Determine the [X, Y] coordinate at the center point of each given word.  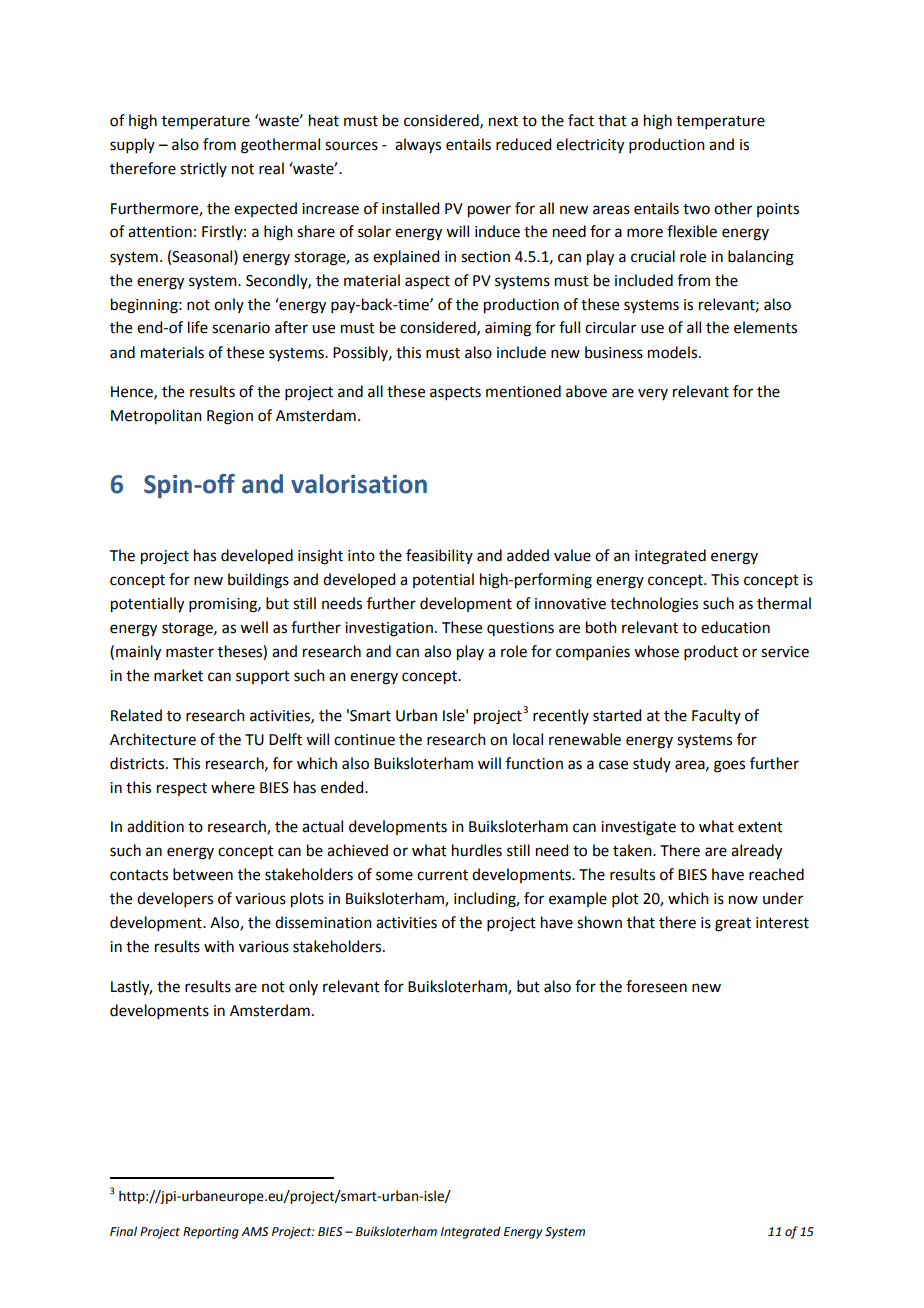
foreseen [656, 986]
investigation [389, 629]
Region [230, 417]
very [653, 394]
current [442, 875]
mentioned [523, 391]
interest [782, 923]
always [418, 145]
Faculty [716, 716]
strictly [203, 169]
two [696, 209]
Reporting [211, 1233]
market [178, 675]
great [733, 925]
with [219, 946]
